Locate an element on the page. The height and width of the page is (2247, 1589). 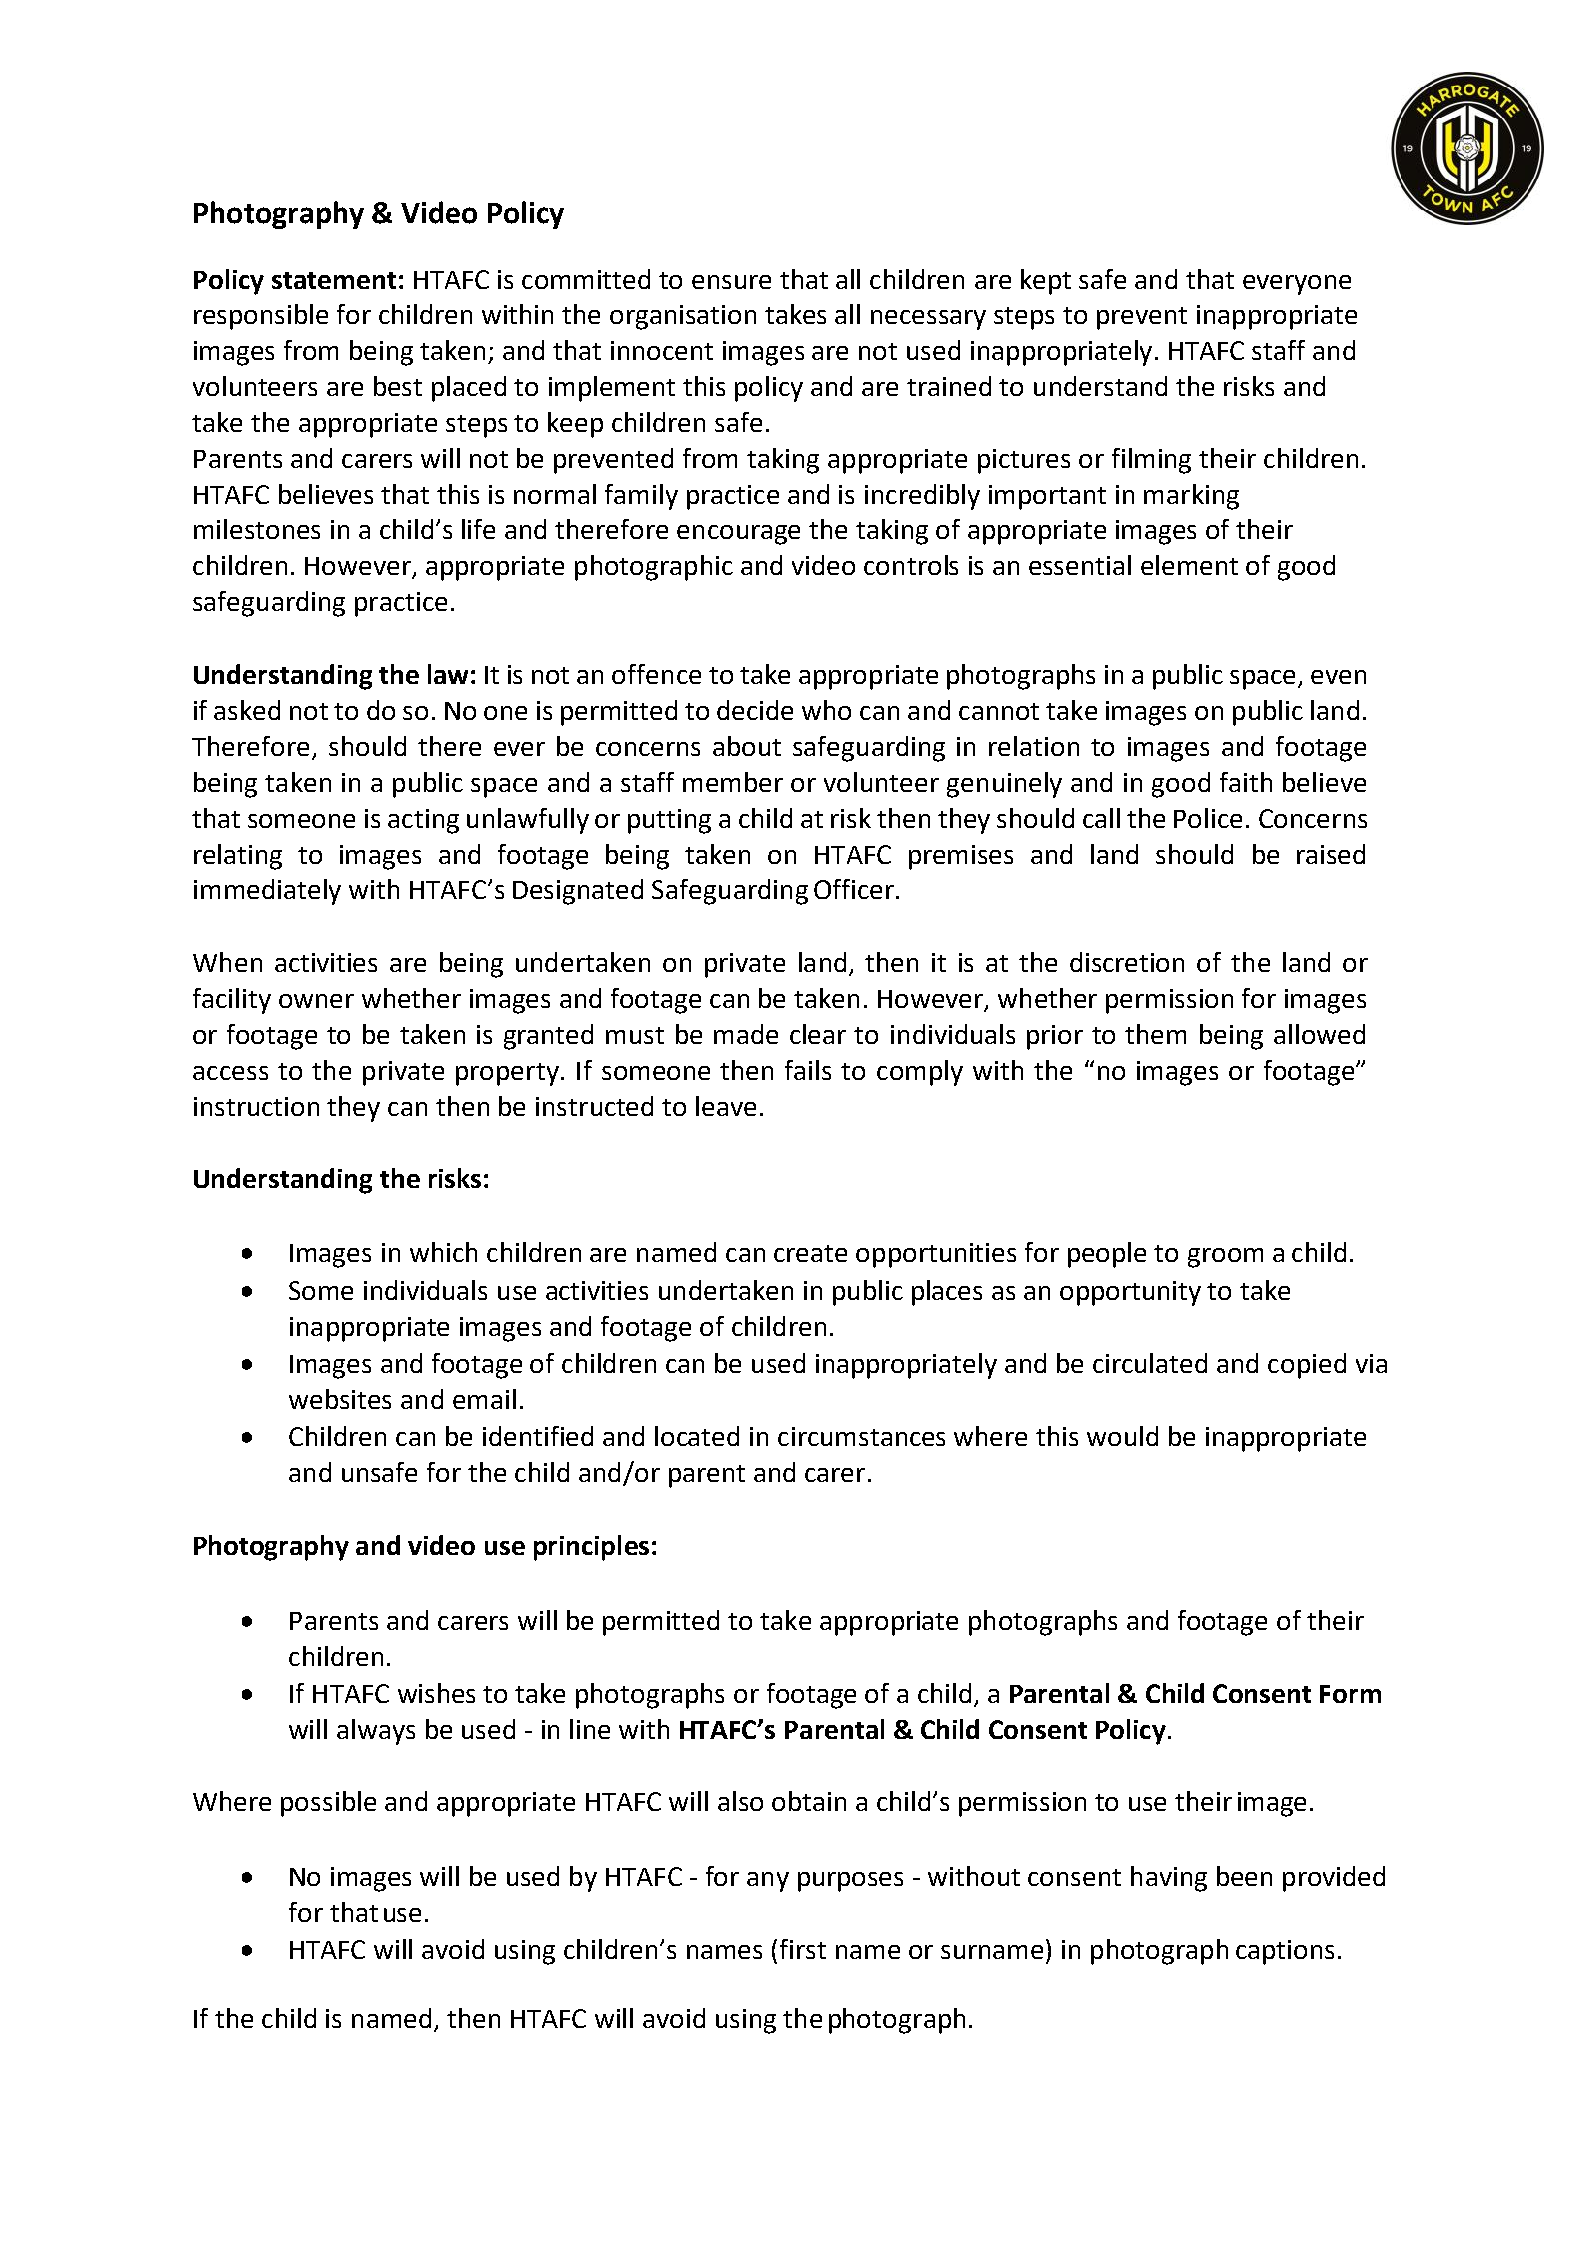
been is located at coordinates (1244, 1876).
